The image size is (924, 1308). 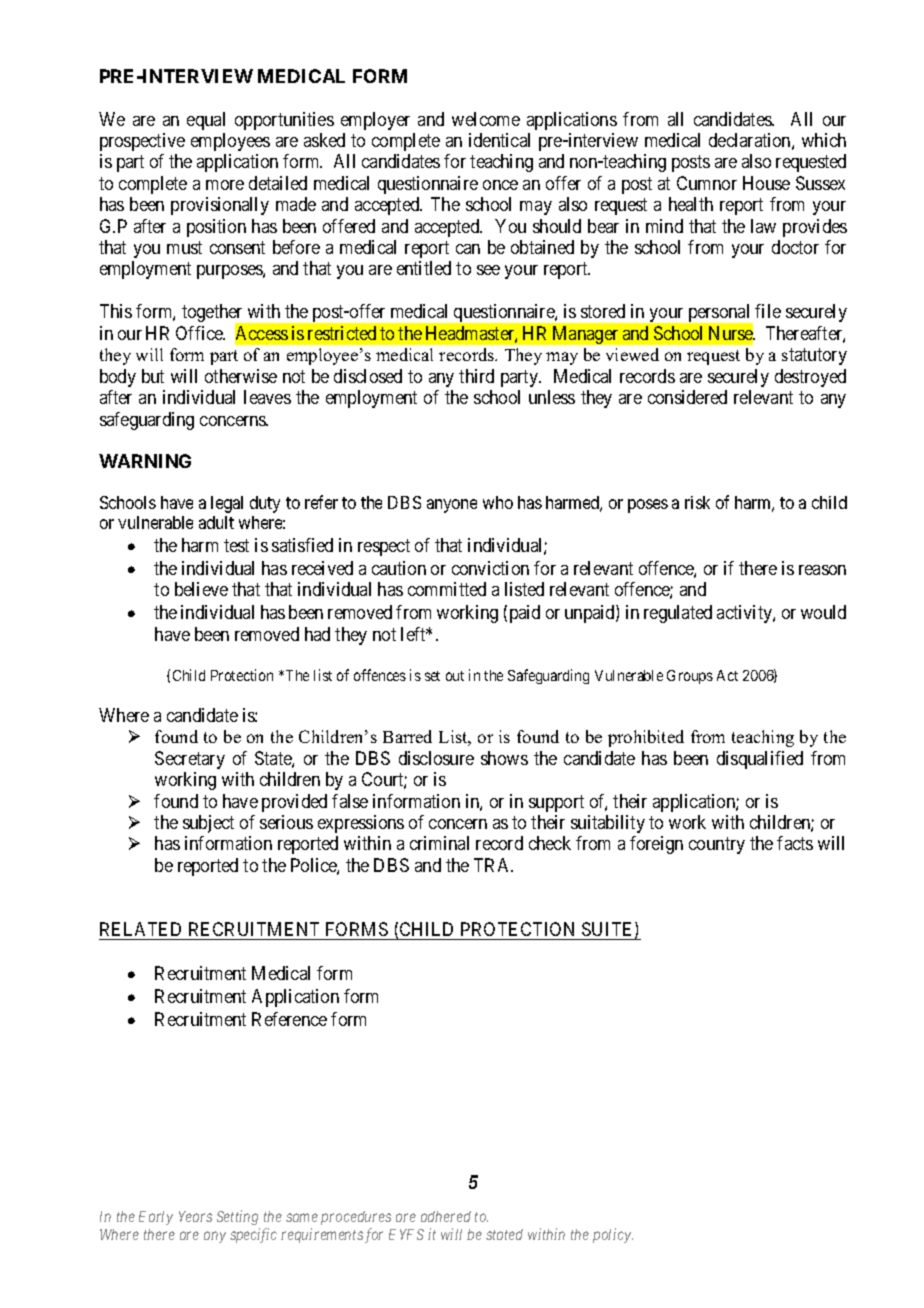 I want to click on Secretary, so click(x=190, y=760).
